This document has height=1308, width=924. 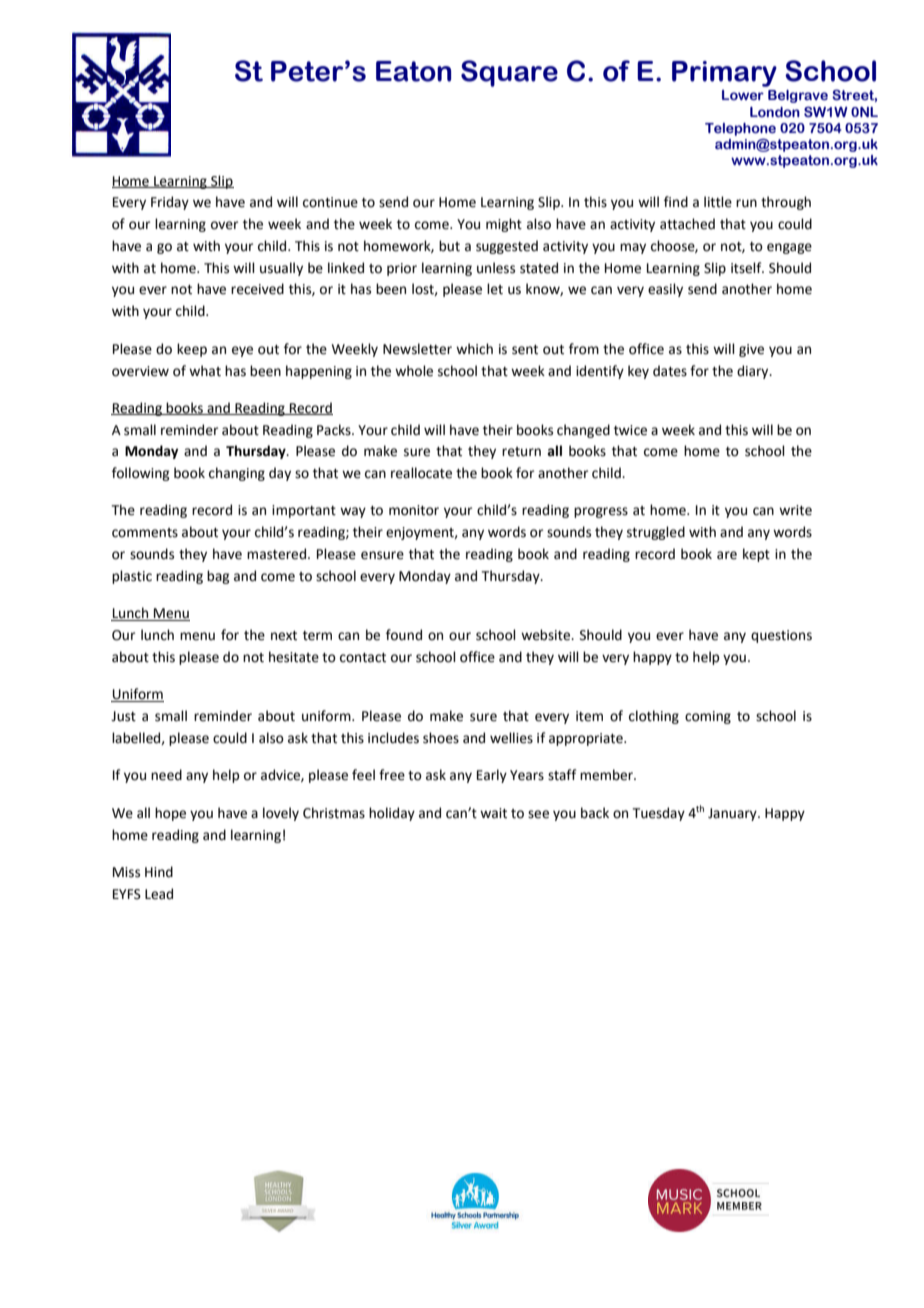 I want to click on wait, so click(x=493, y=813).
